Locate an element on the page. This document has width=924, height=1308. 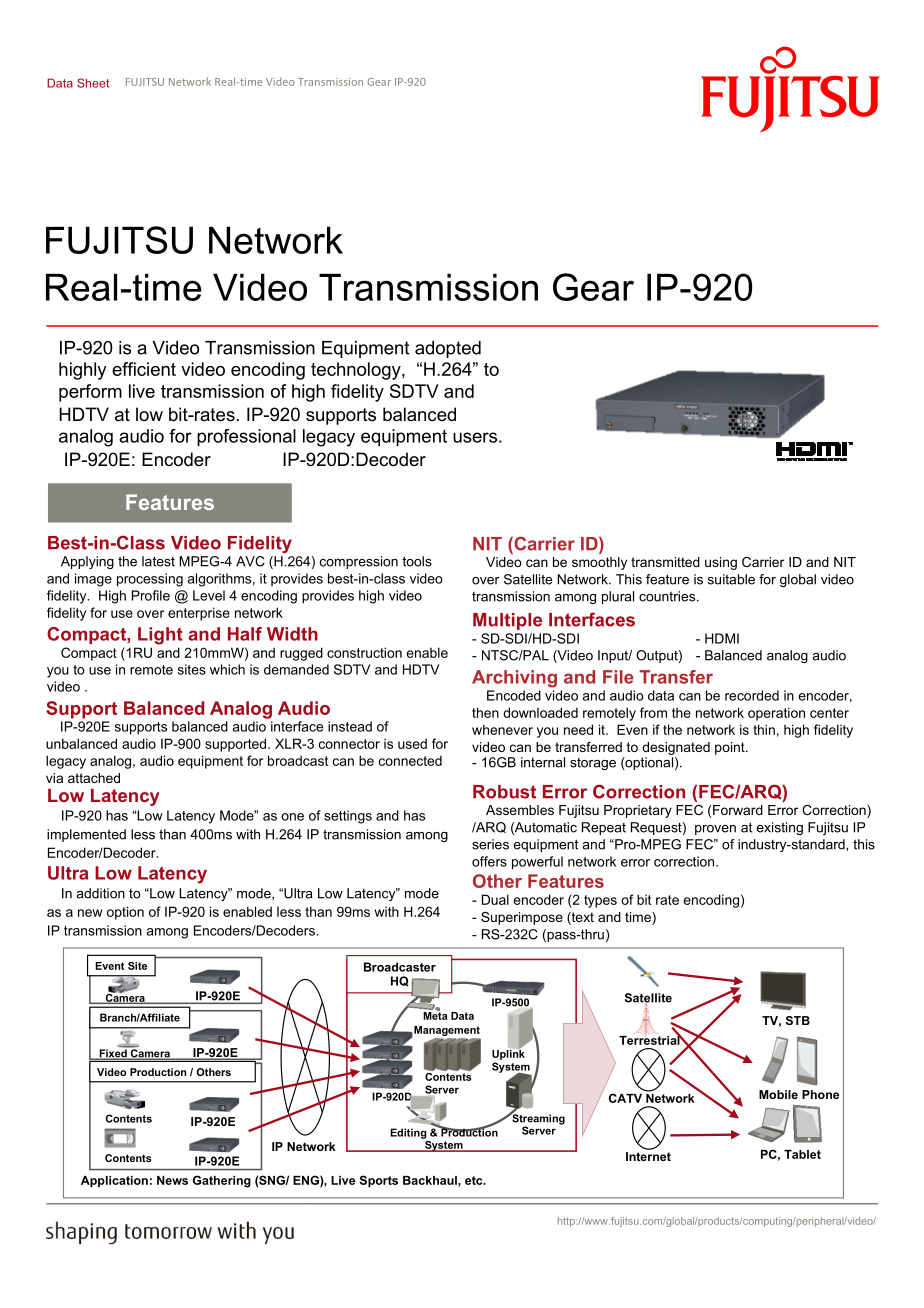
technology is located at coordinates (357, 371).
